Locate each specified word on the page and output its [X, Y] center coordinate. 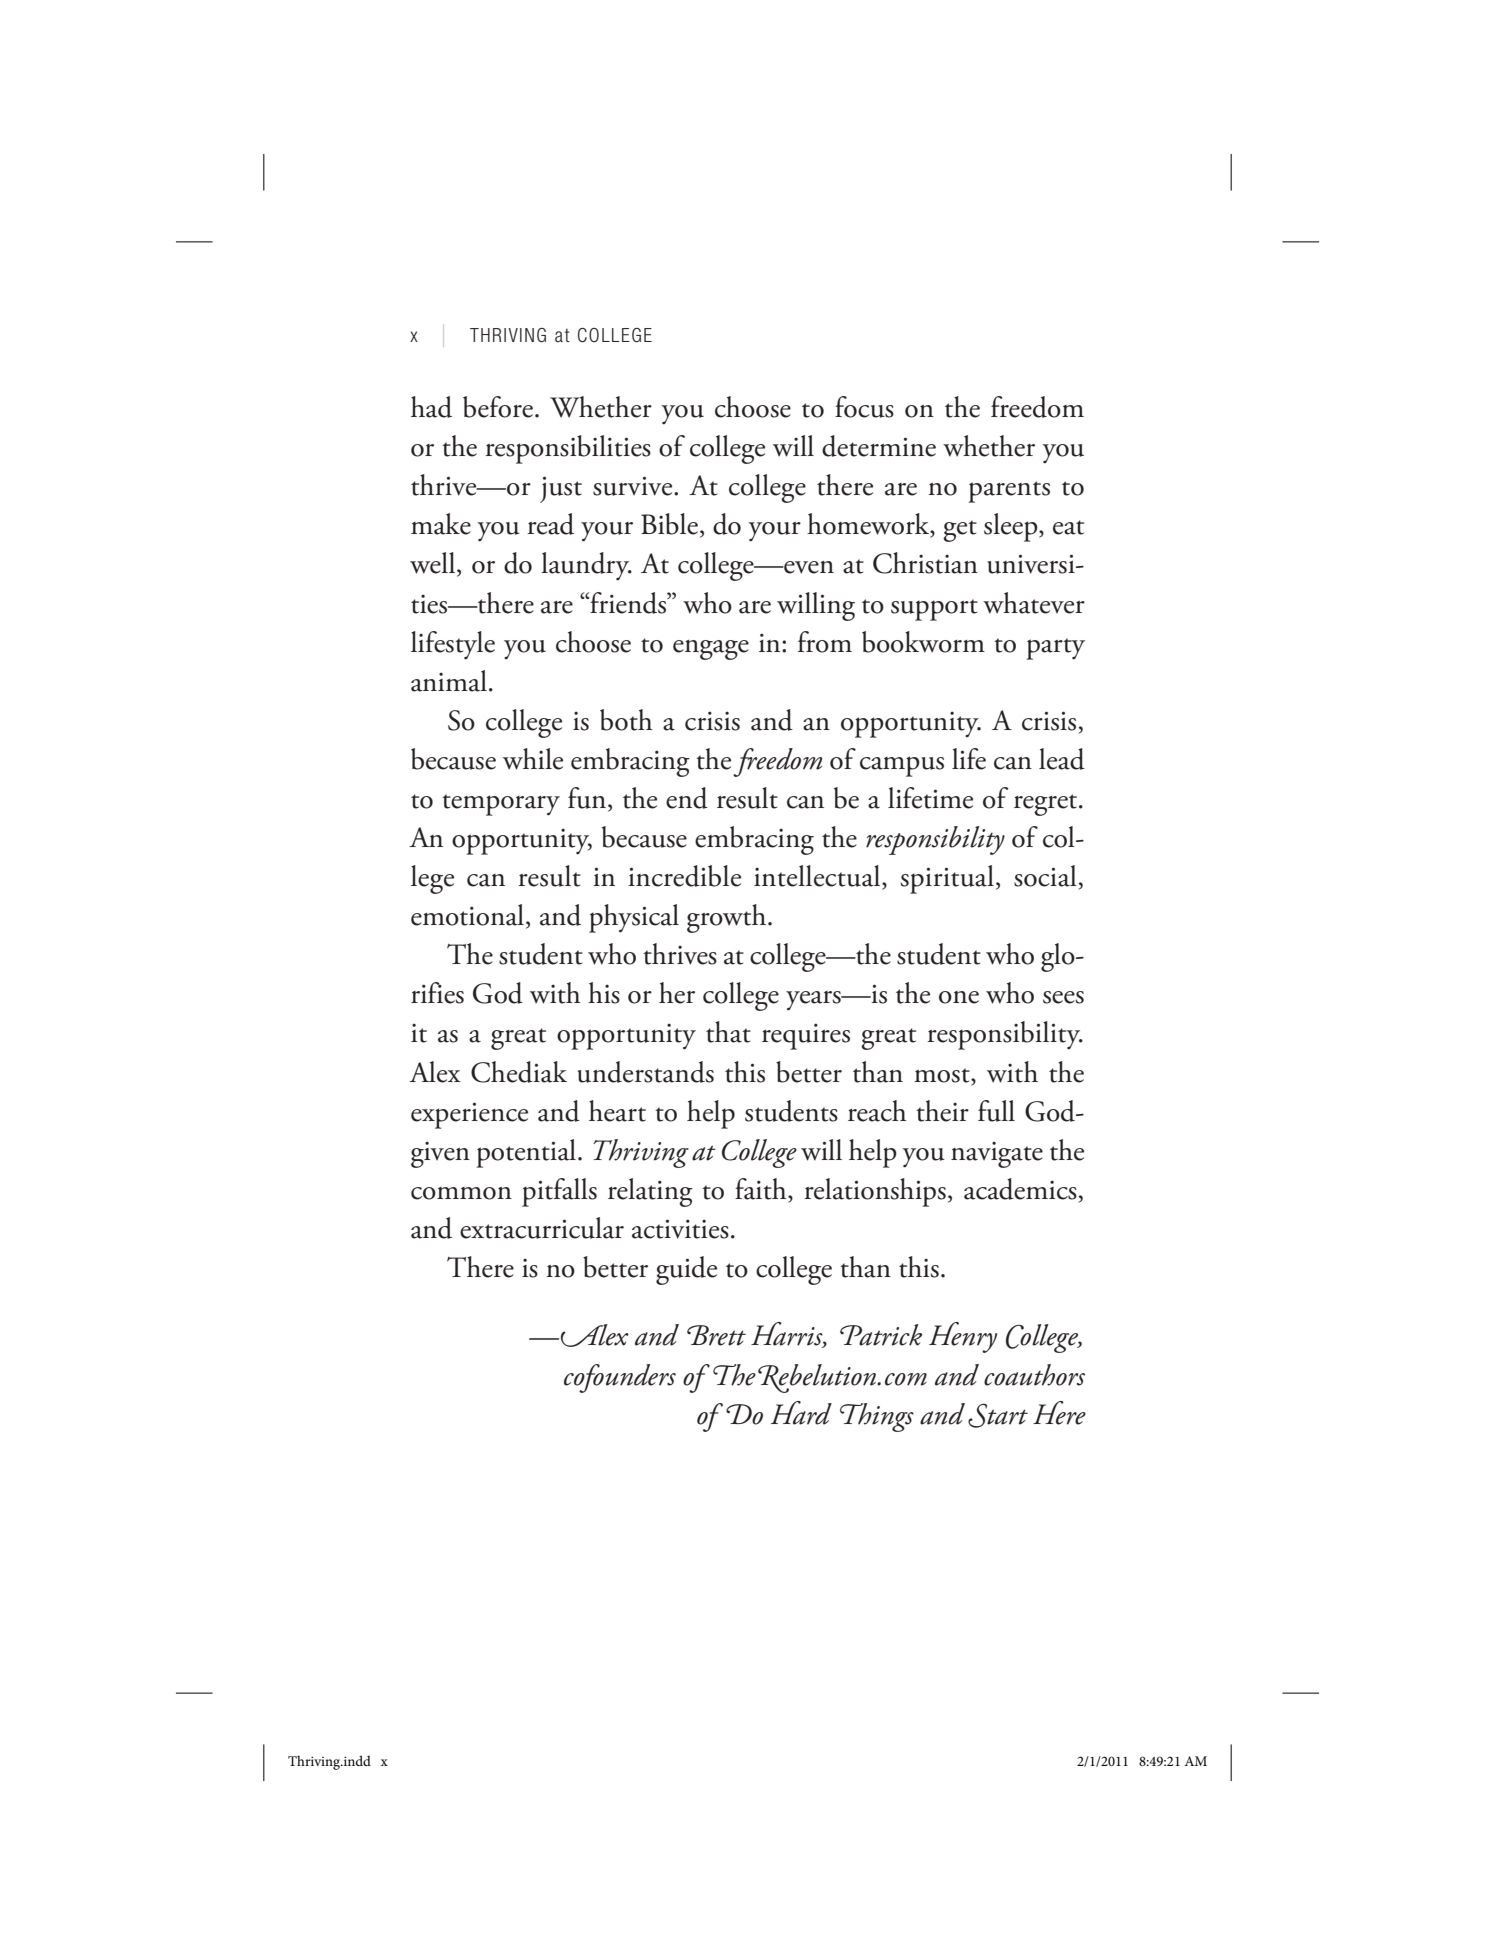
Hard [801, 1413]
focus [864, 407]
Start [998, 1415]
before [498, 407]
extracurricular [542, 1228]
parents [1009, 492]
